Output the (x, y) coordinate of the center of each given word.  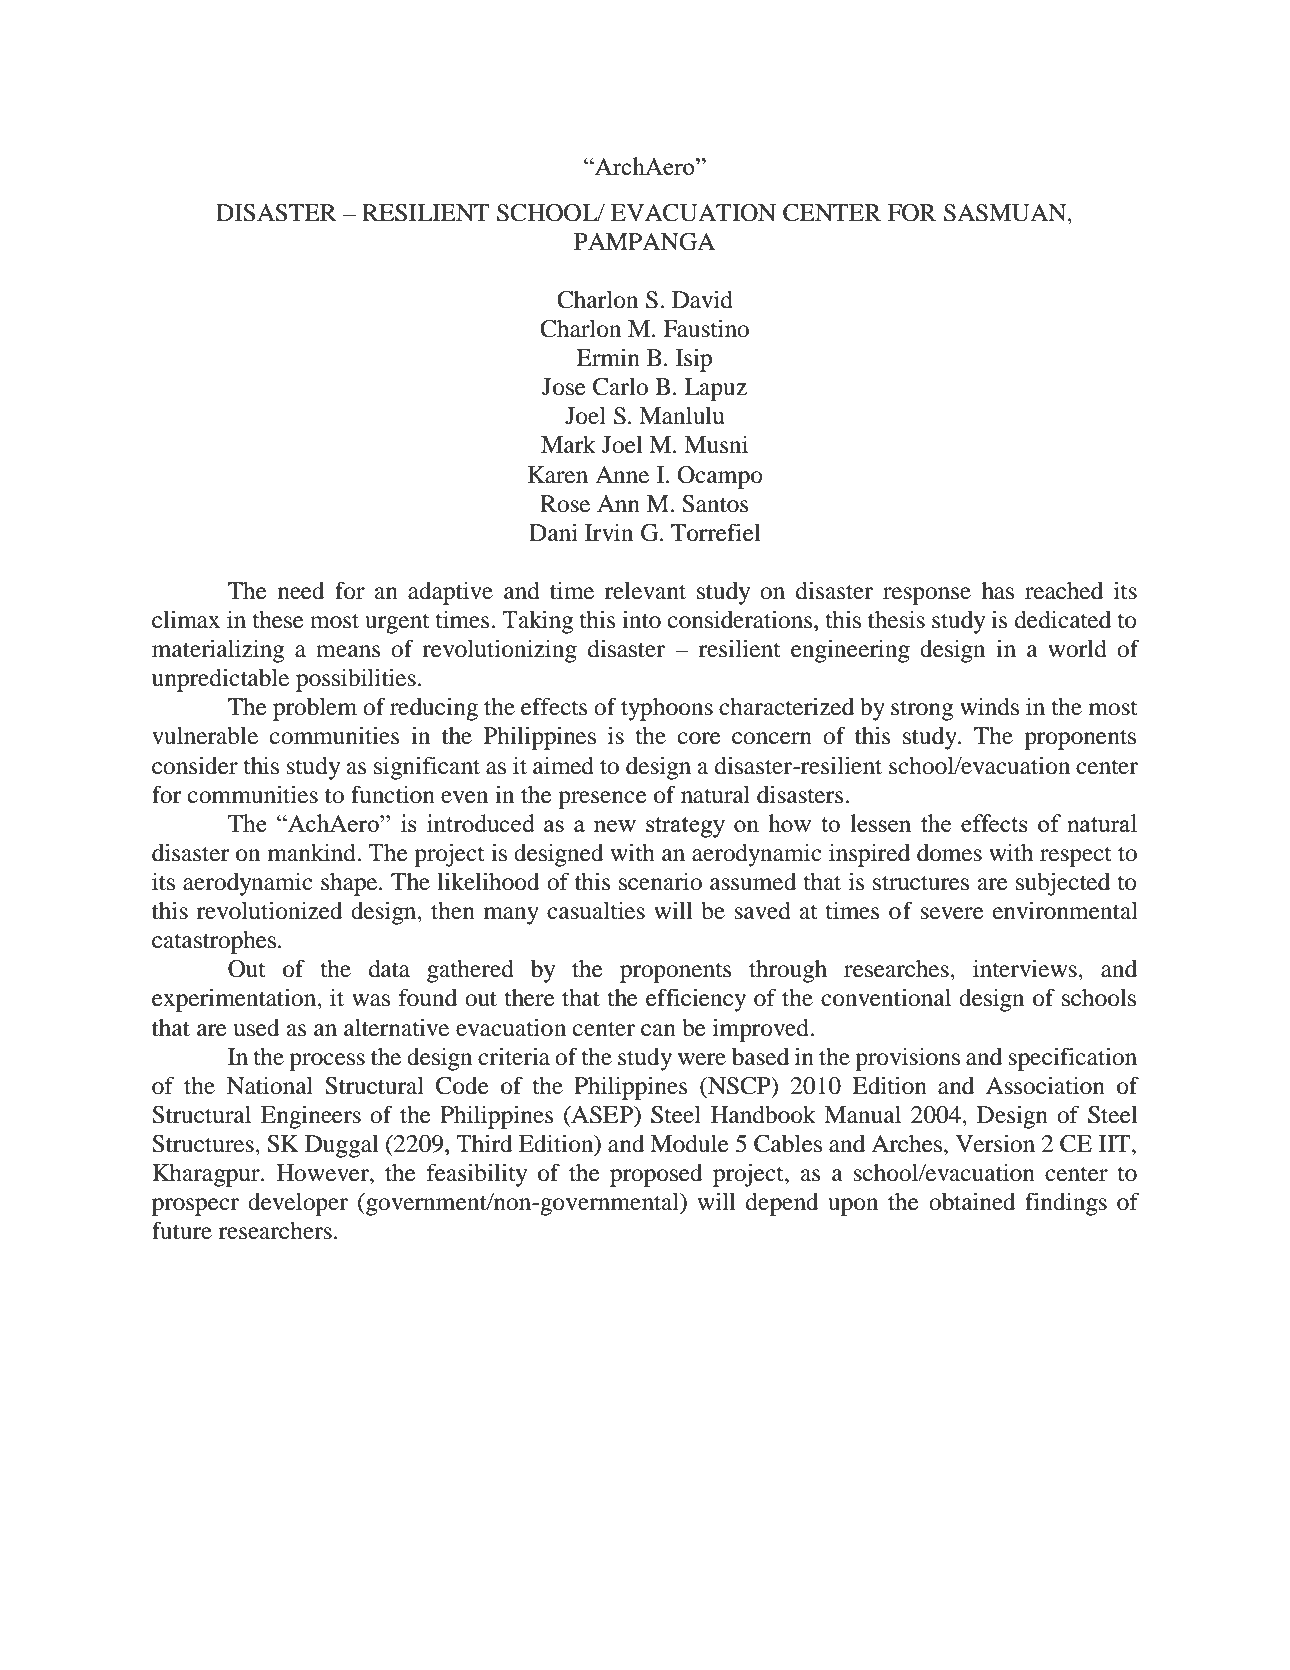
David (702, 299)
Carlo (620, 387)
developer (298, 1204)
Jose (564, 387)
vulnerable (205, 736)
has (998, 591)
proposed (656, 1175)
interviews (1026, 968)
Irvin (609, 532)
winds (989, 707)
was (371, 1000)
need (301, 591)
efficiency (696, 1000)
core (699, 738)
